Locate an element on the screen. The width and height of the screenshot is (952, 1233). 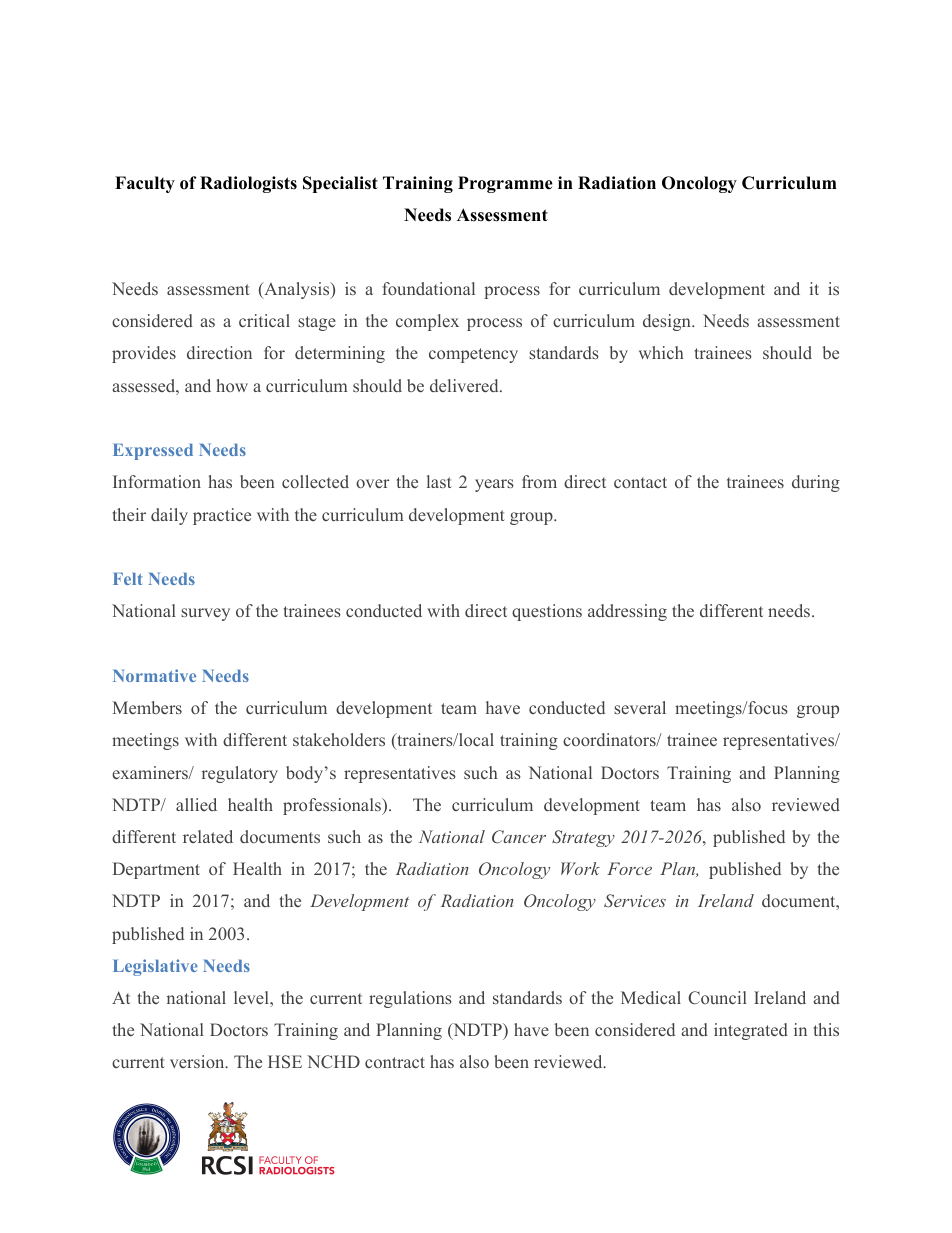
during is located at coordinates (816, 483).
